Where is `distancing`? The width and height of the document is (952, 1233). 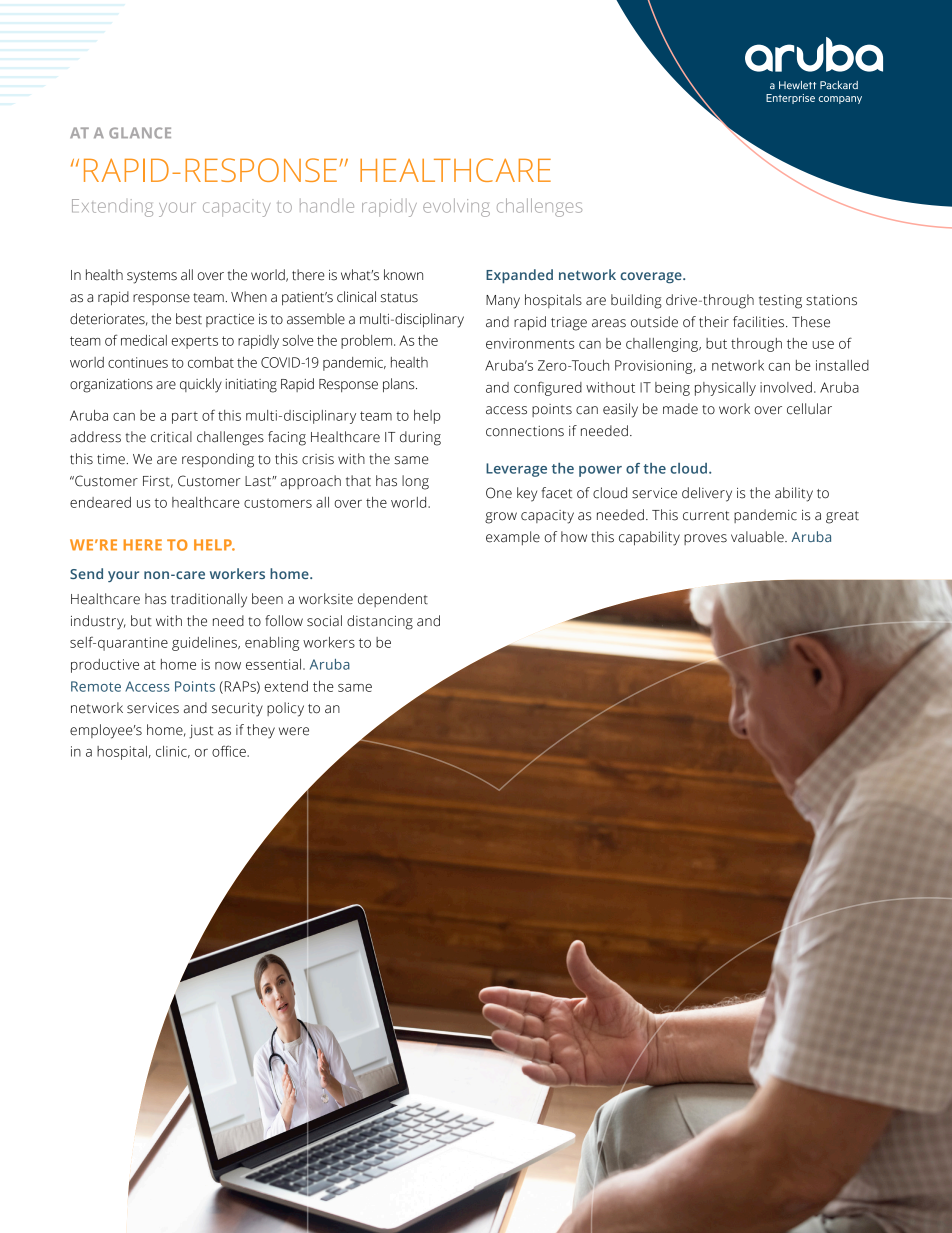
distancing is located at coordinates (380, 622).
